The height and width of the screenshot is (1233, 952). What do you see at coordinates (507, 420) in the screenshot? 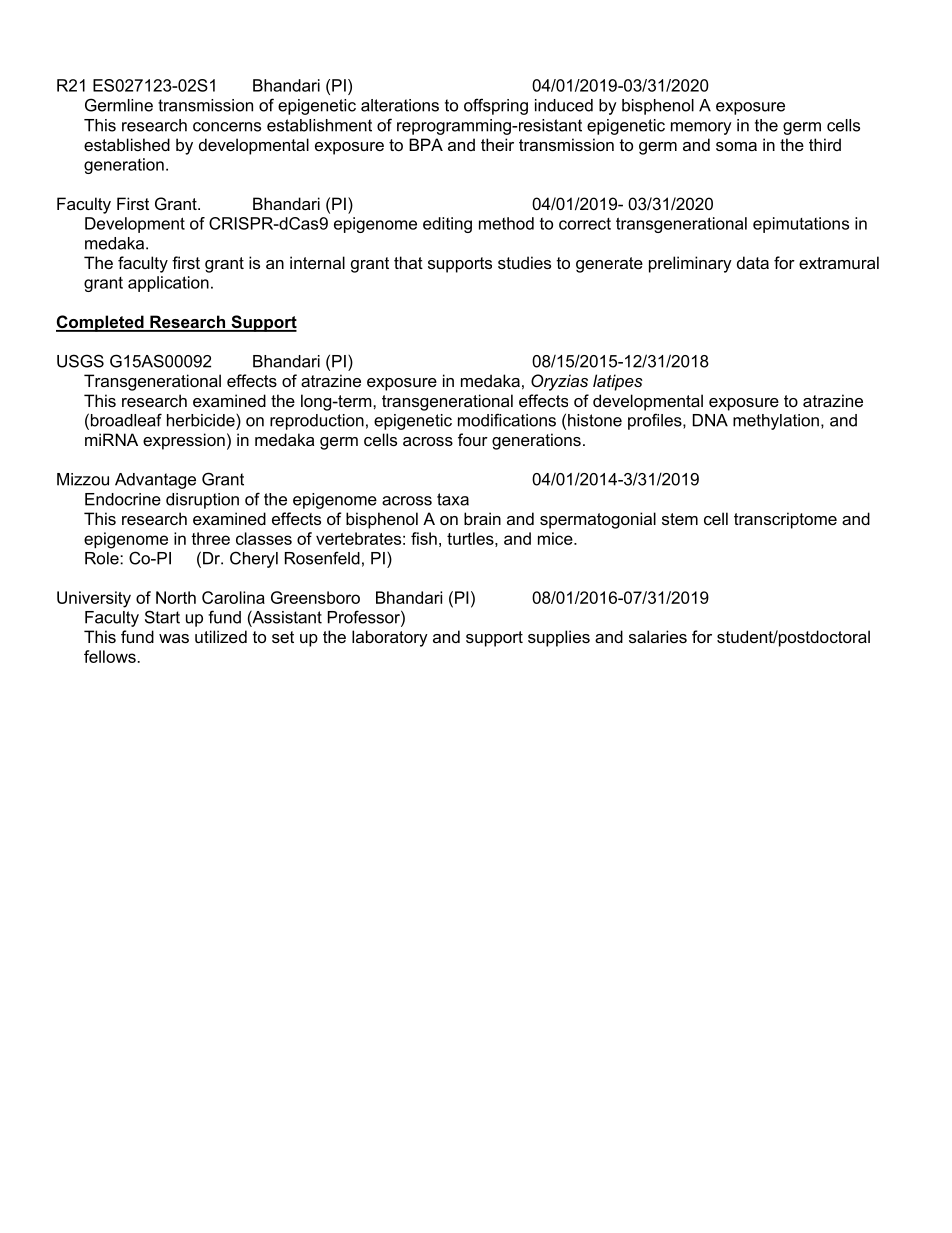
I see `modifications` at bounding box center [507, 420].
